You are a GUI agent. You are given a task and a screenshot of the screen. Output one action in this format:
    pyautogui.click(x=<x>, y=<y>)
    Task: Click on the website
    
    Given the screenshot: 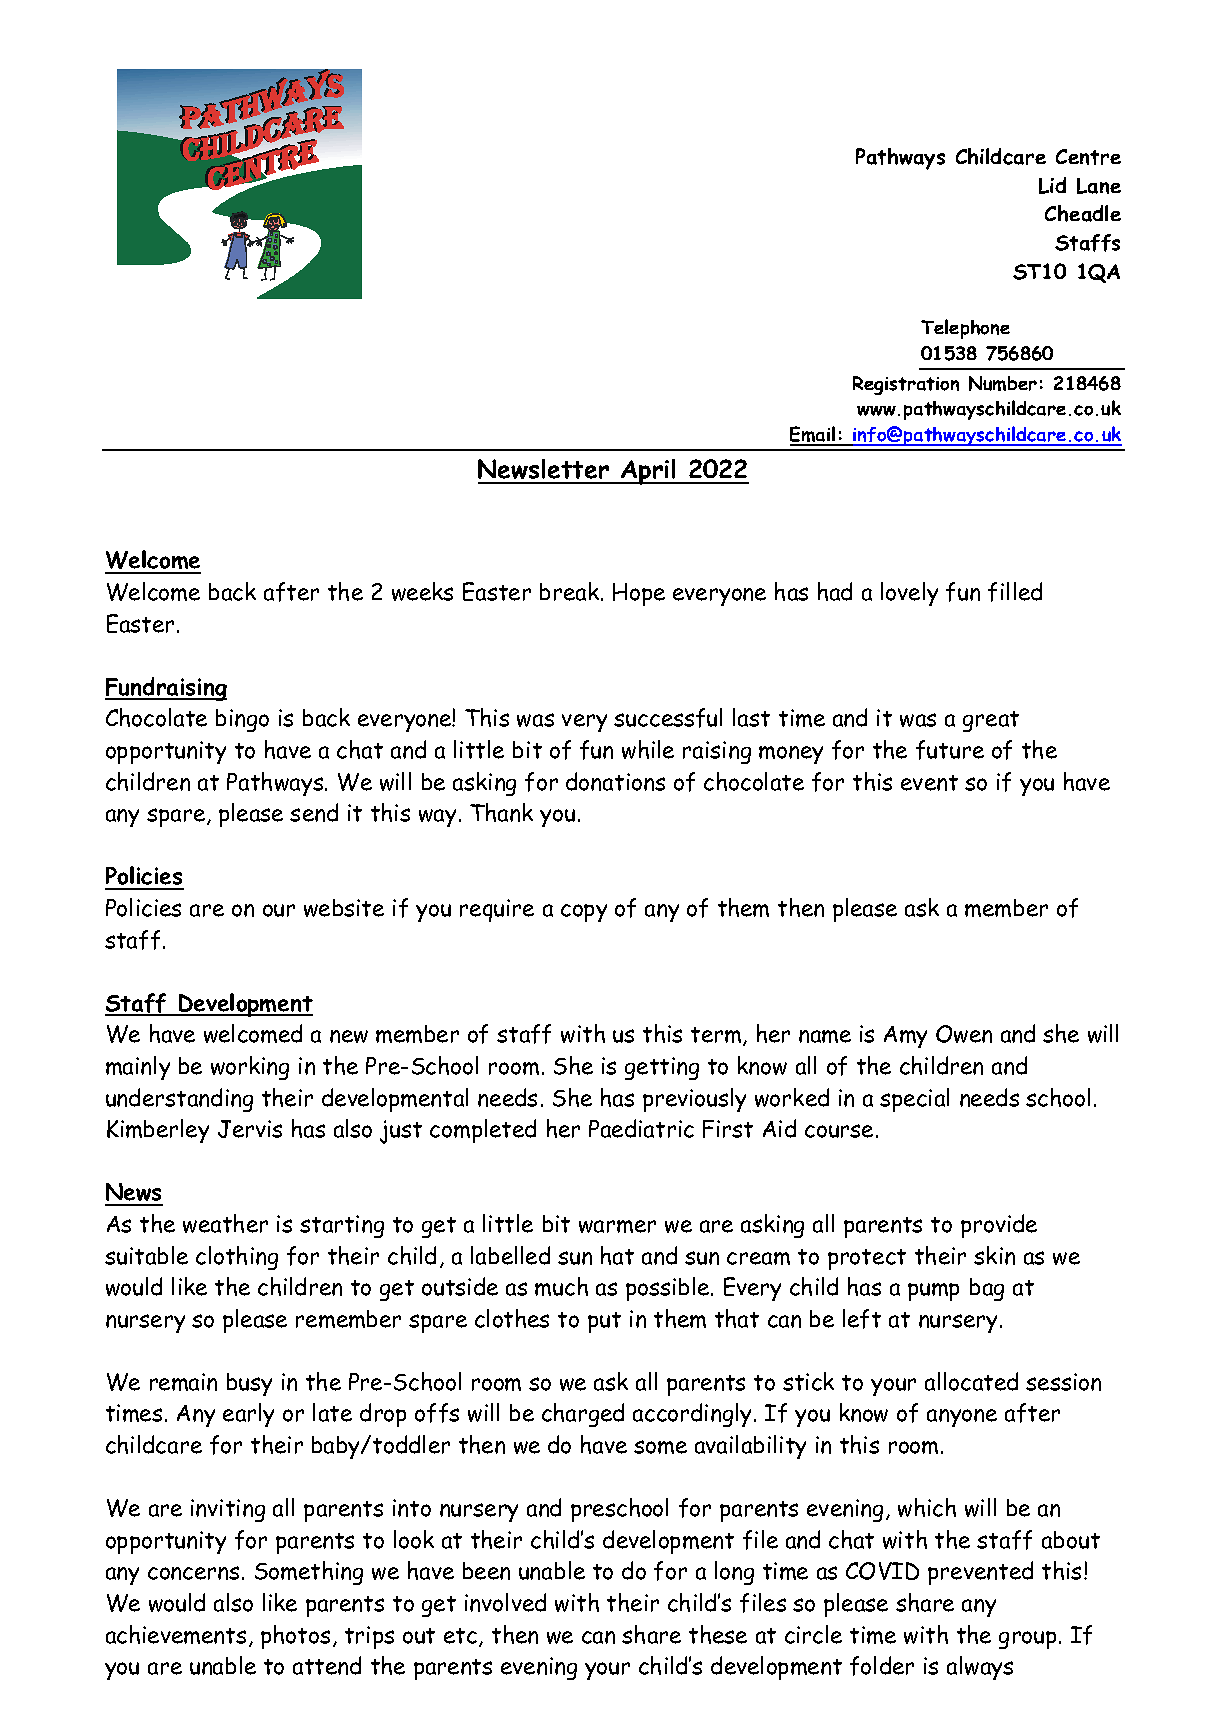 What is the action you would take?
    pyautogui.click(x=344, y=908)
